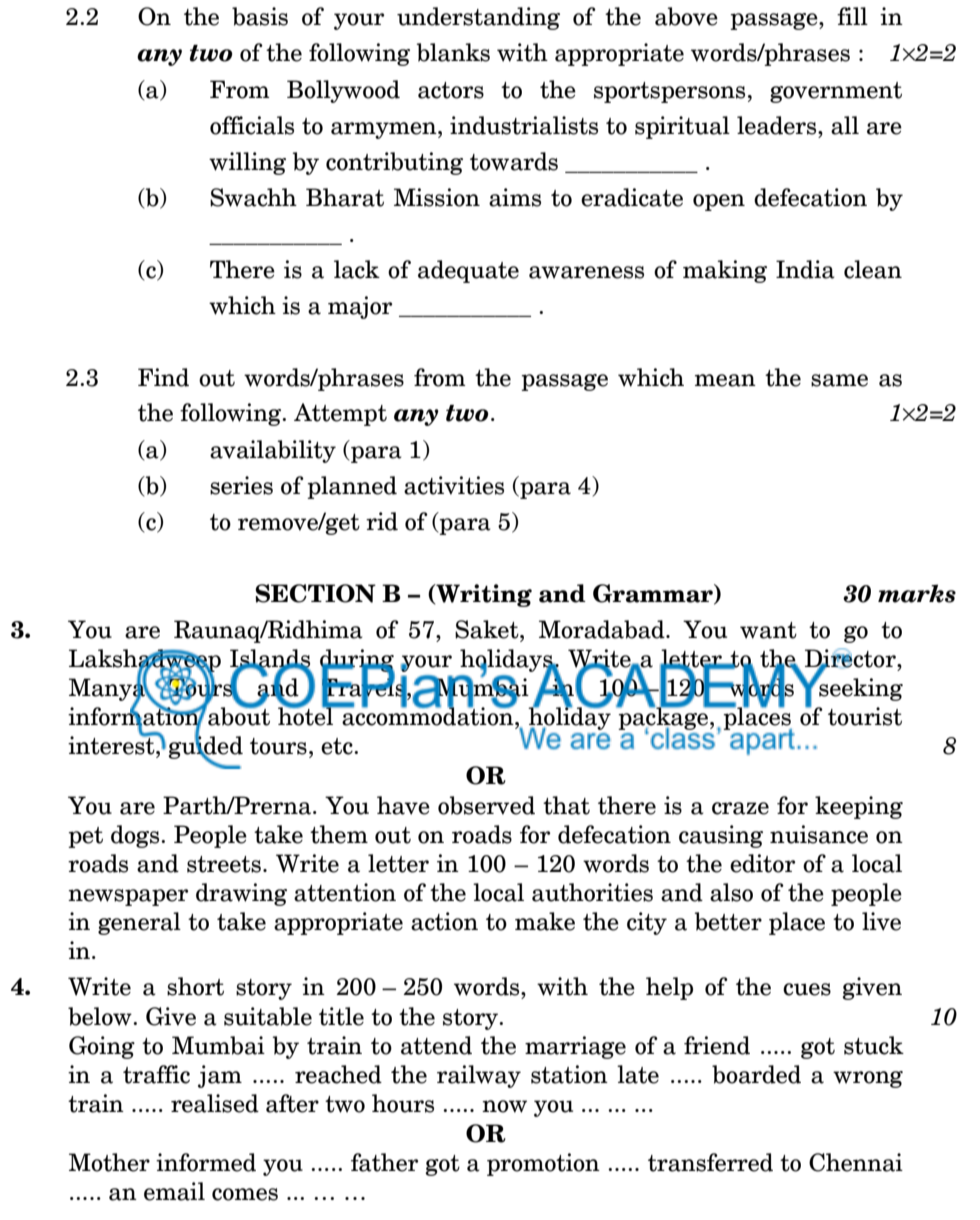 The image size is (980, 1220). I want to click on blanks, so click(453, 52).
